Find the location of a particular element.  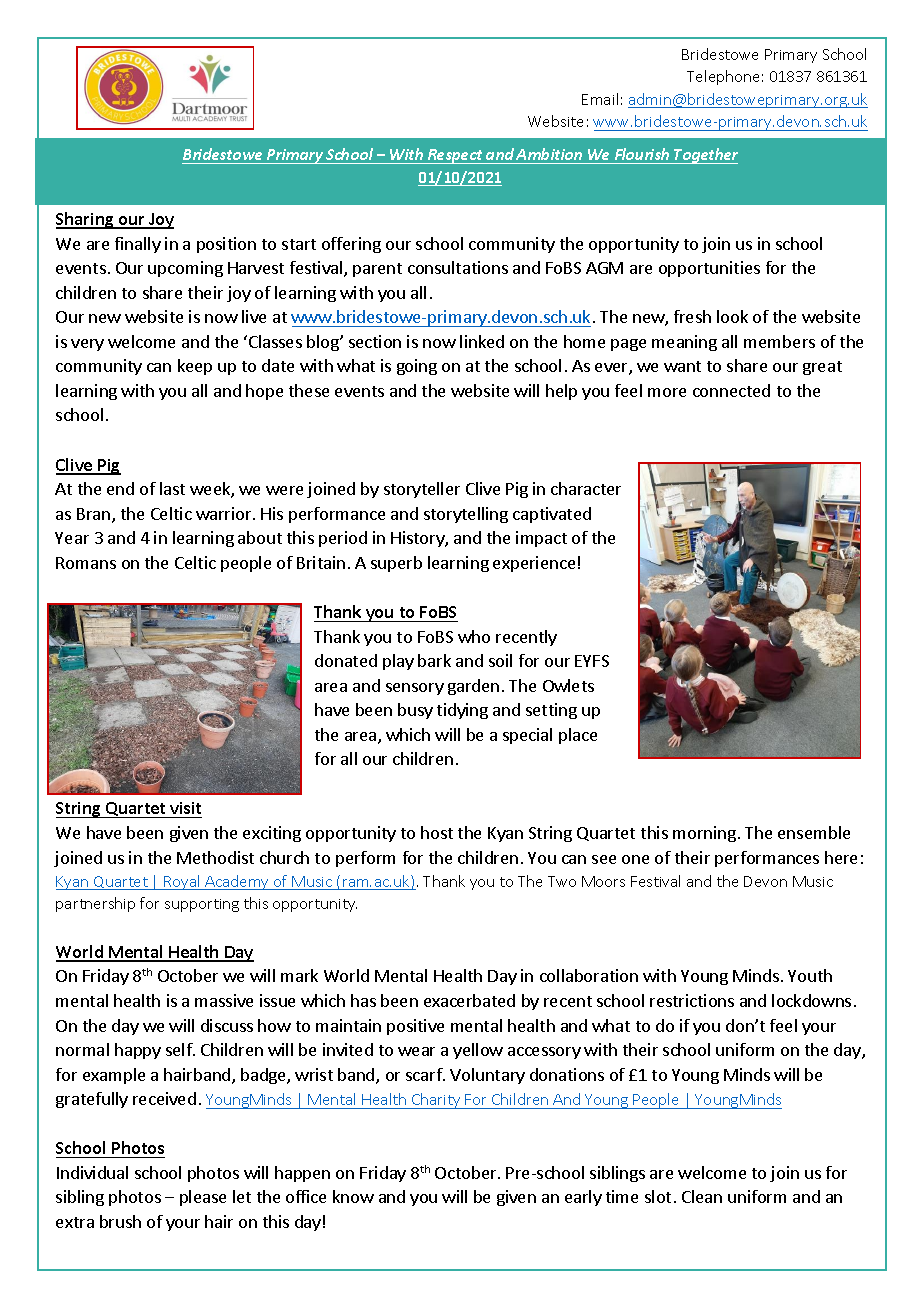

Together is located at coordinates (705, 156).
